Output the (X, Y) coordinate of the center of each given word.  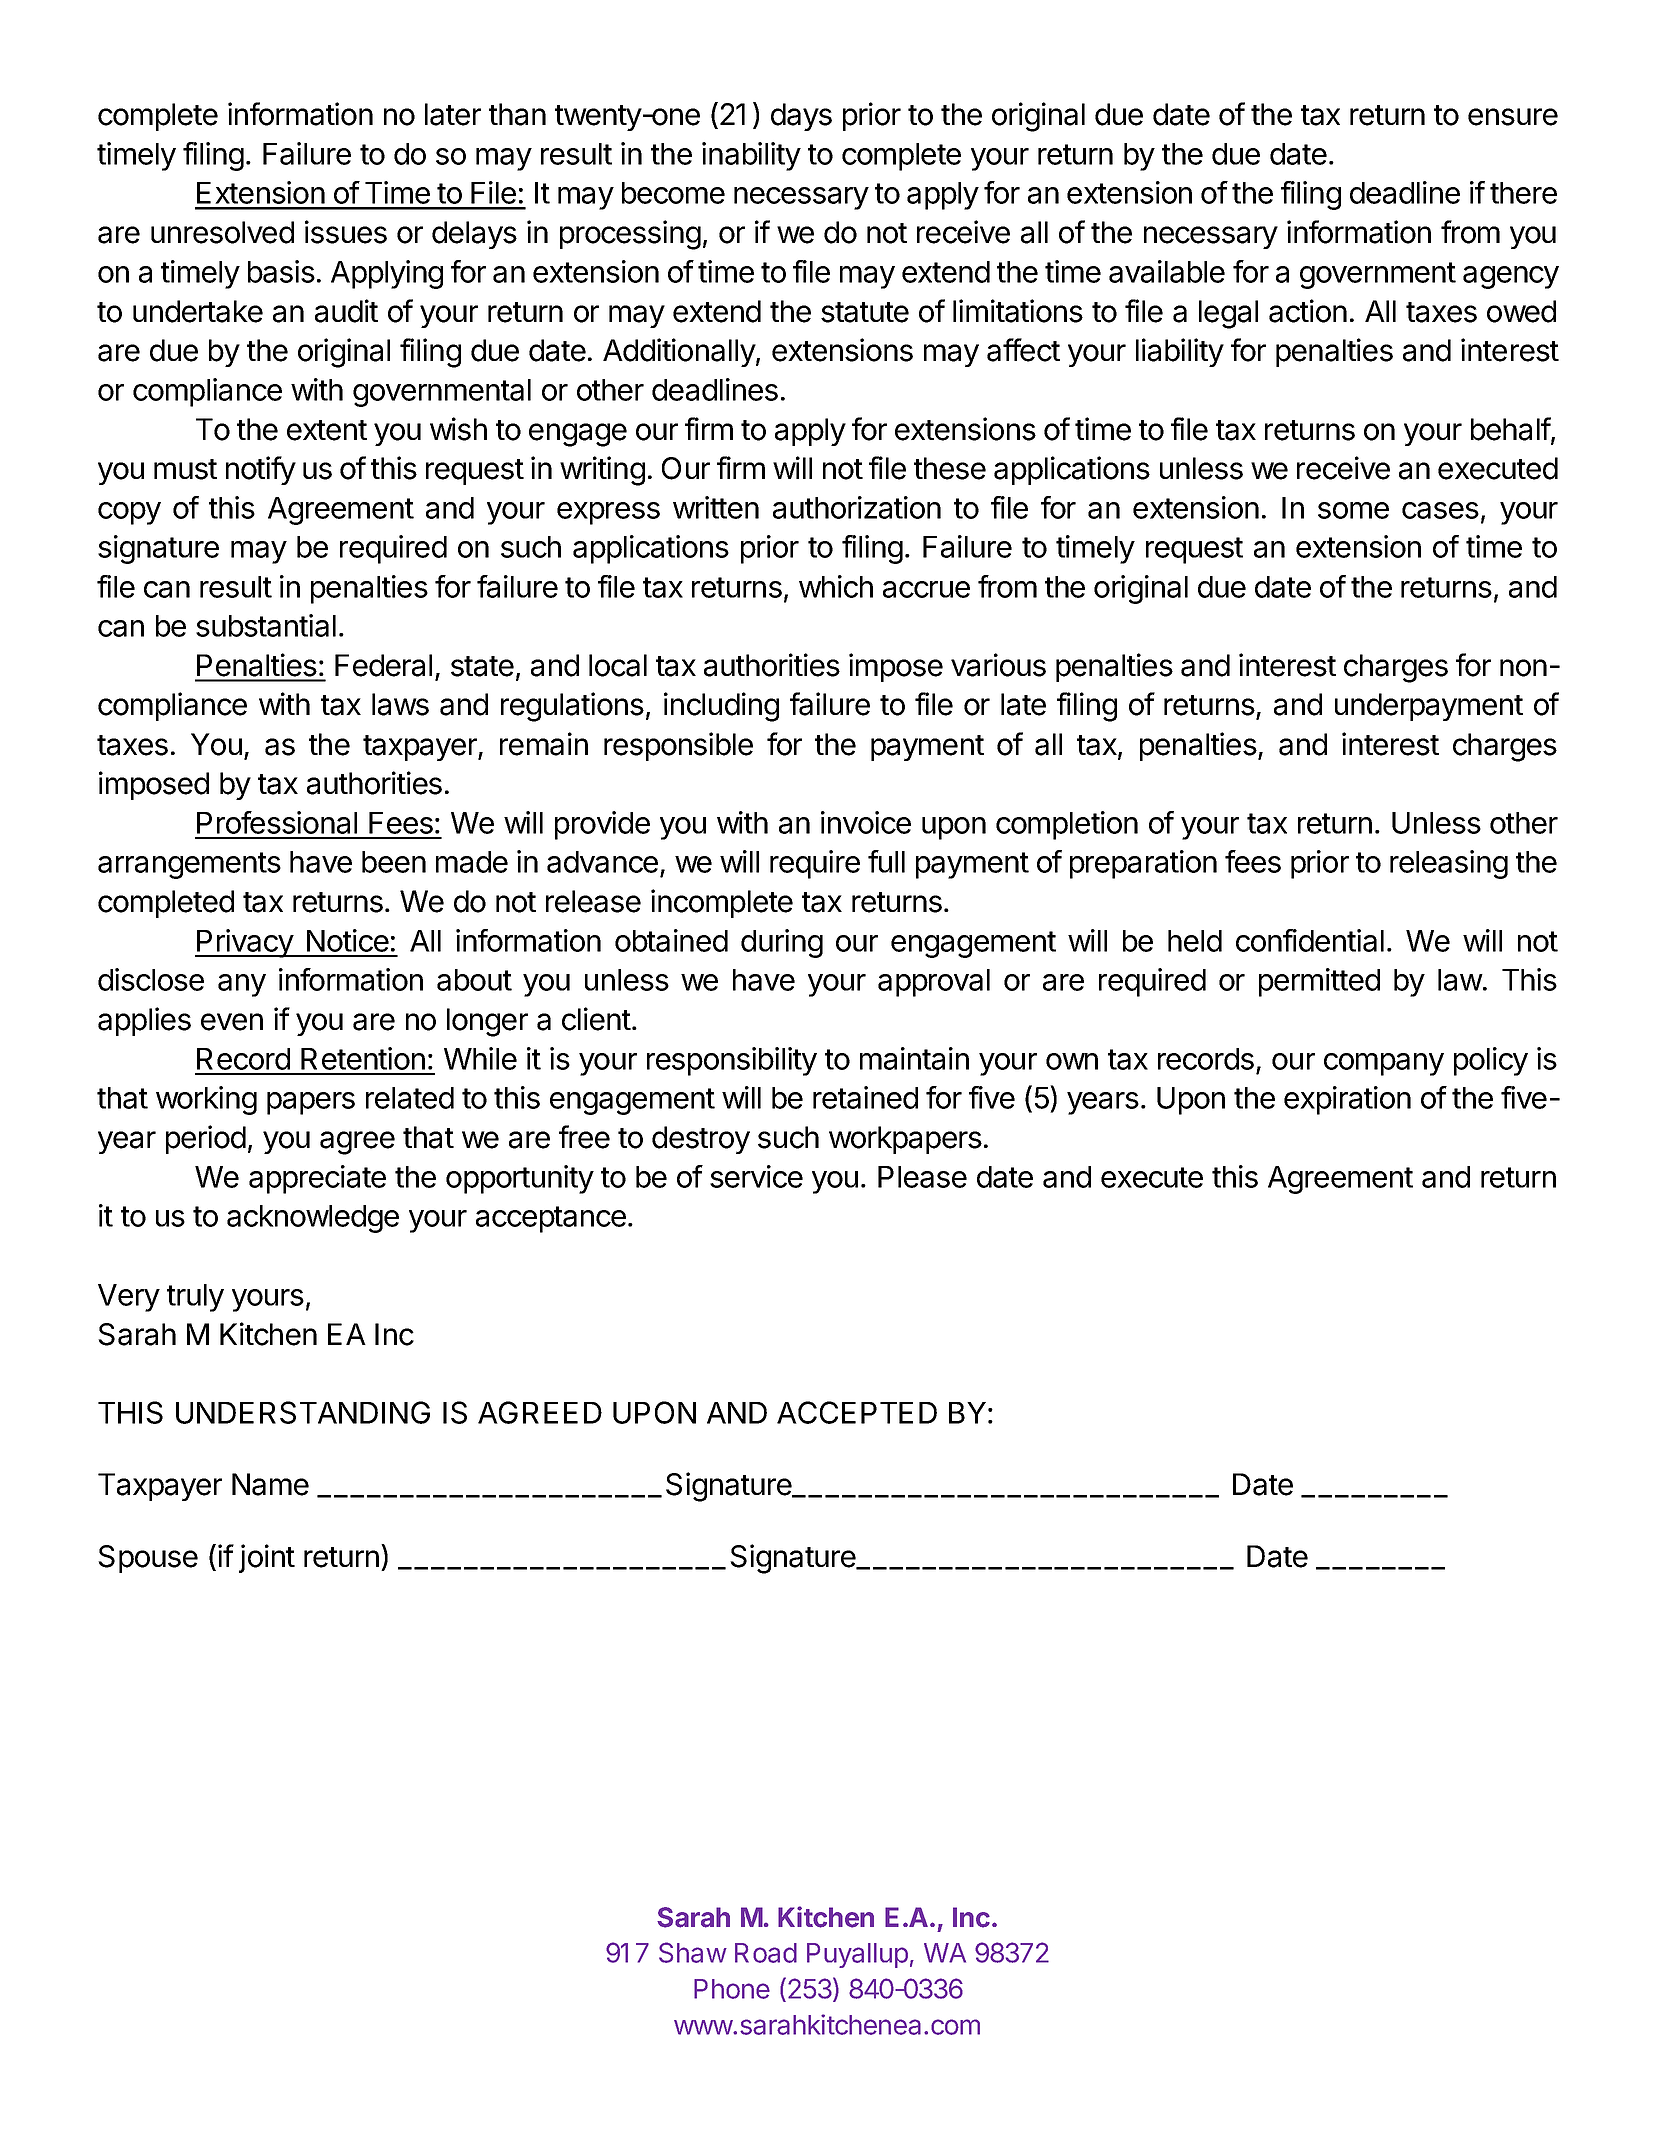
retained (865, 1097)
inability (751, 156)
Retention (363, 1058)
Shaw (693, 1952)
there (1523, 193)
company (1384, 1064)
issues (346, 232)
